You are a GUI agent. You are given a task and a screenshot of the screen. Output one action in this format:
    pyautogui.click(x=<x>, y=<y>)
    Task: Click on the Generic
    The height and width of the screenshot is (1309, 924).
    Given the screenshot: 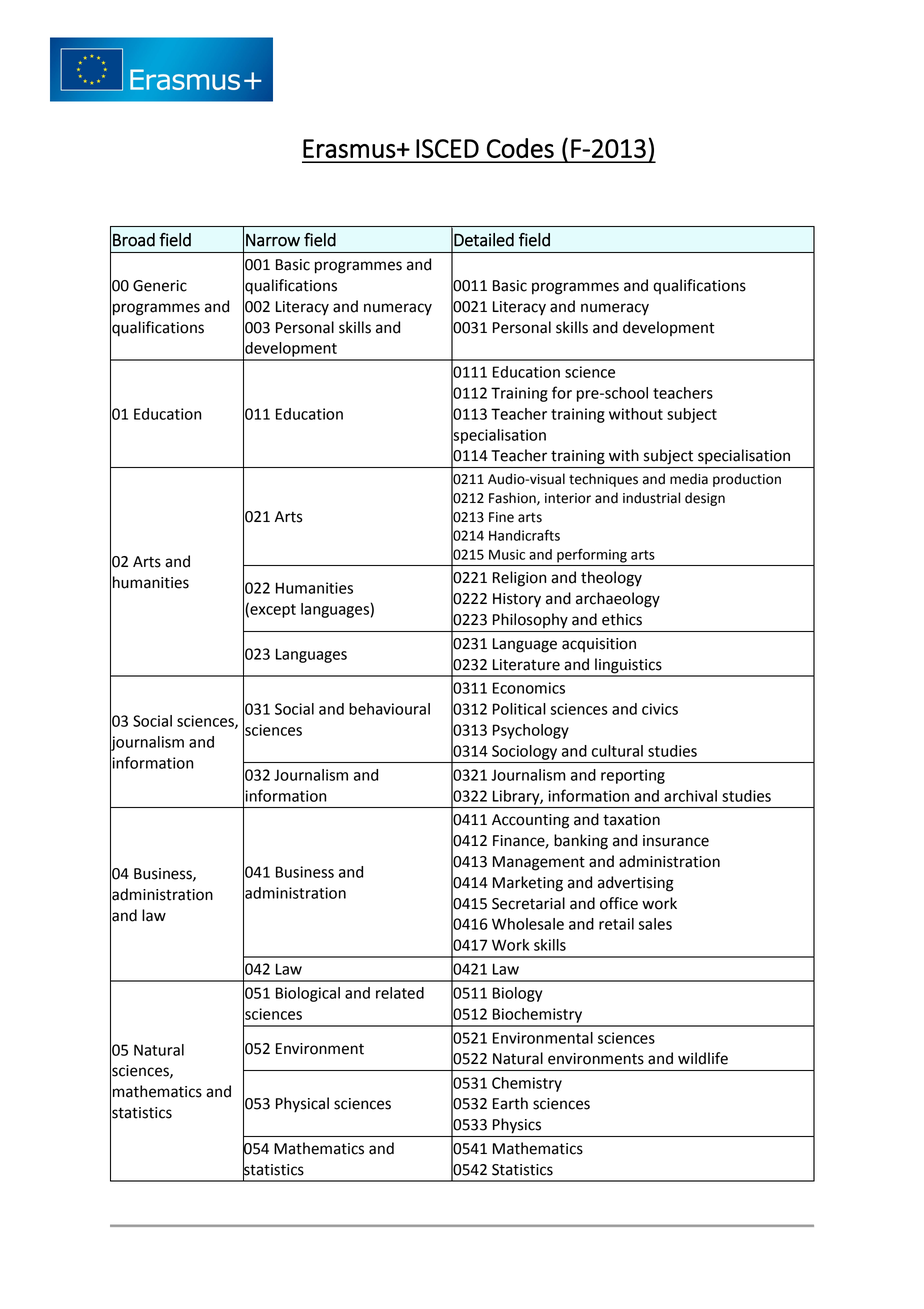 What is the action you would take?
    pyautogui.click(x=160, y=286)
